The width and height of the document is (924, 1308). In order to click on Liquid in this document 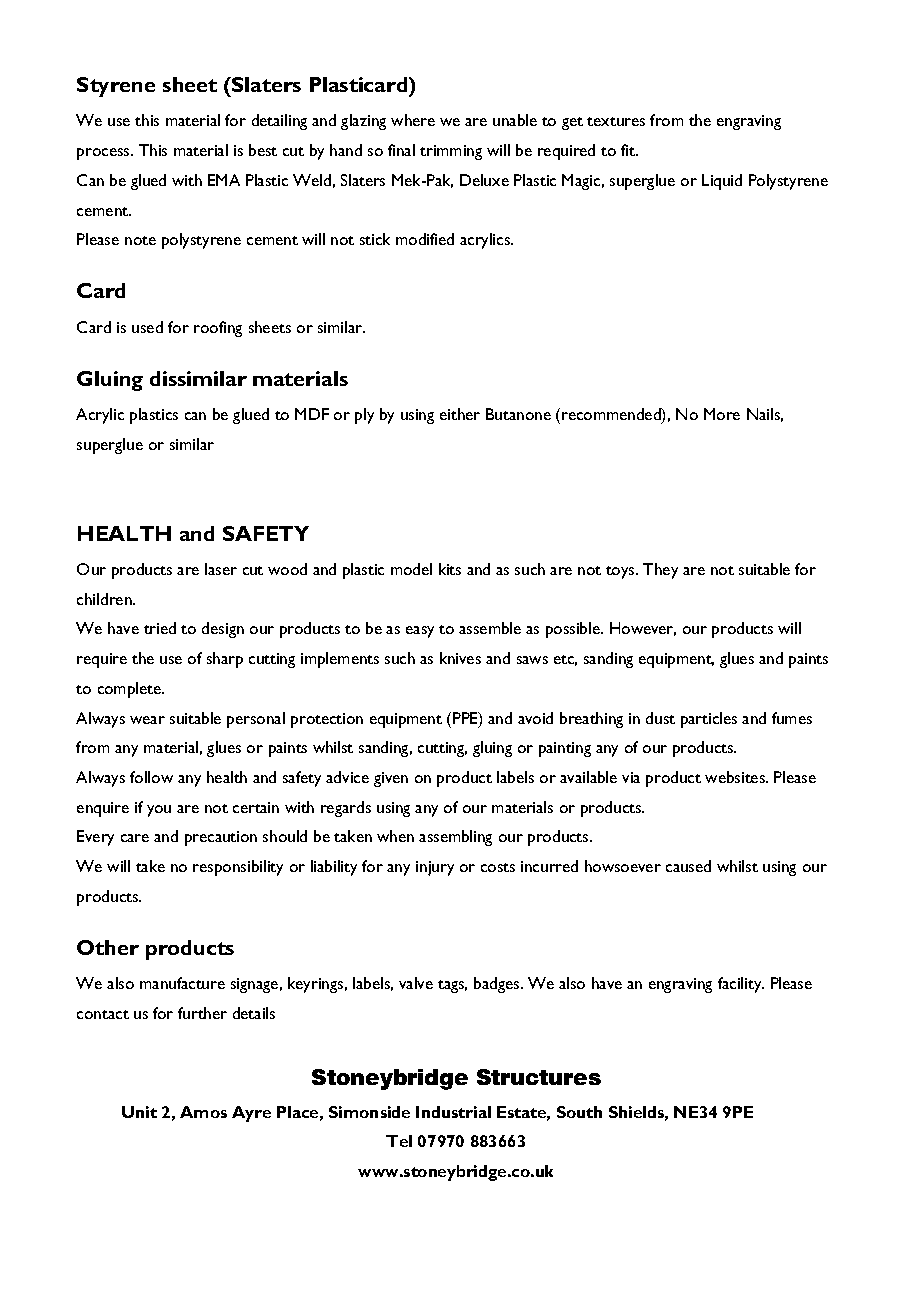, I will do `click(722, 182)`.
